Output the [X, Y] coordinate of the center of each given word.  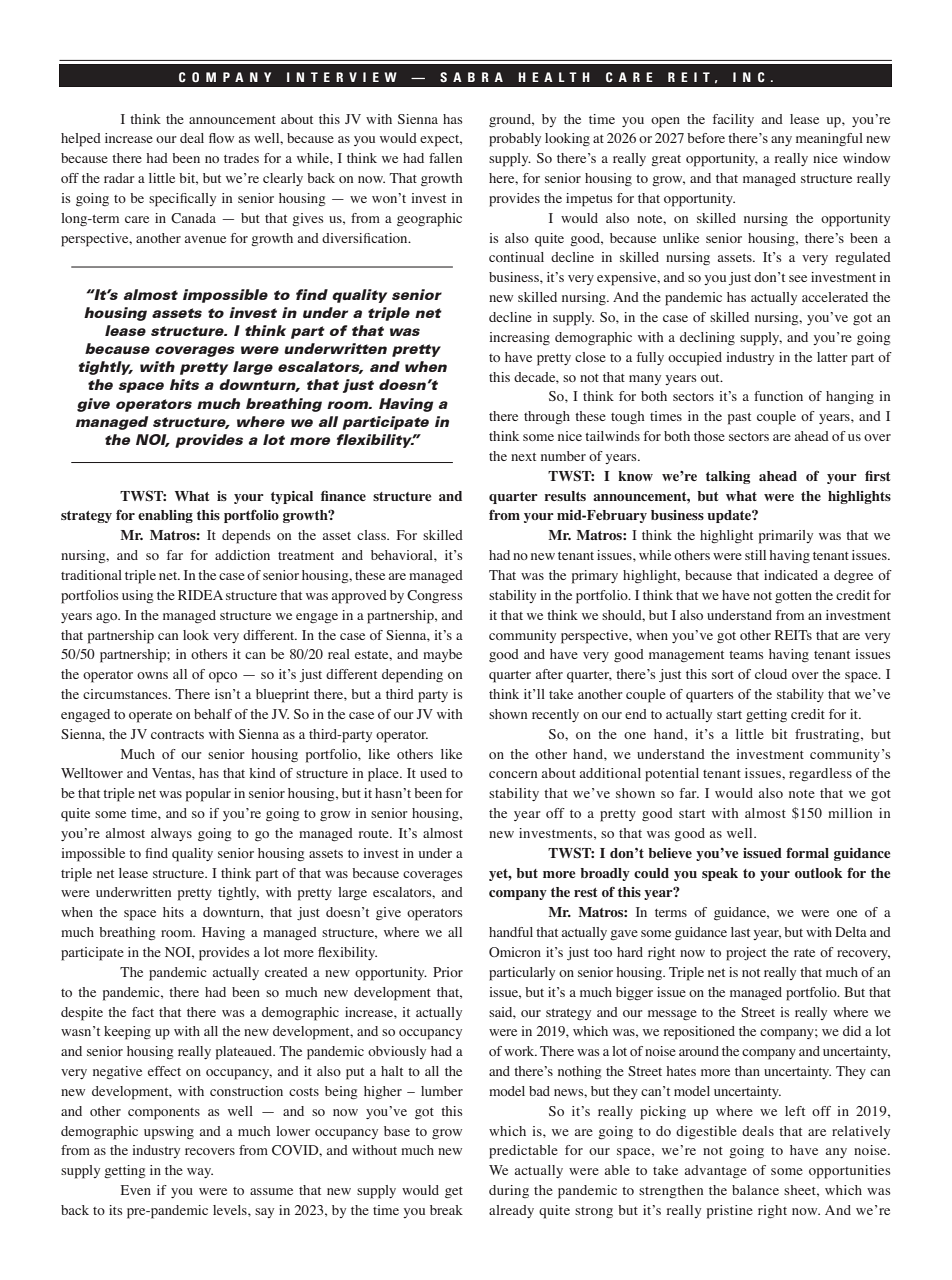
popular [208, 795]
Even [136, 1190]
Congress [435, 596]
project [746, 954]
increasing [519, 339]
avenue [205, 239]
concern [513, 774]
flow [221, 138]
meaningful [829, 139]
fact [143, 1012]
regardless [820, 775]
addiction [242, 555]
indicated [791, 575]
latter [832, 357]
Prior [448, 972]
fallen [445, 158]
